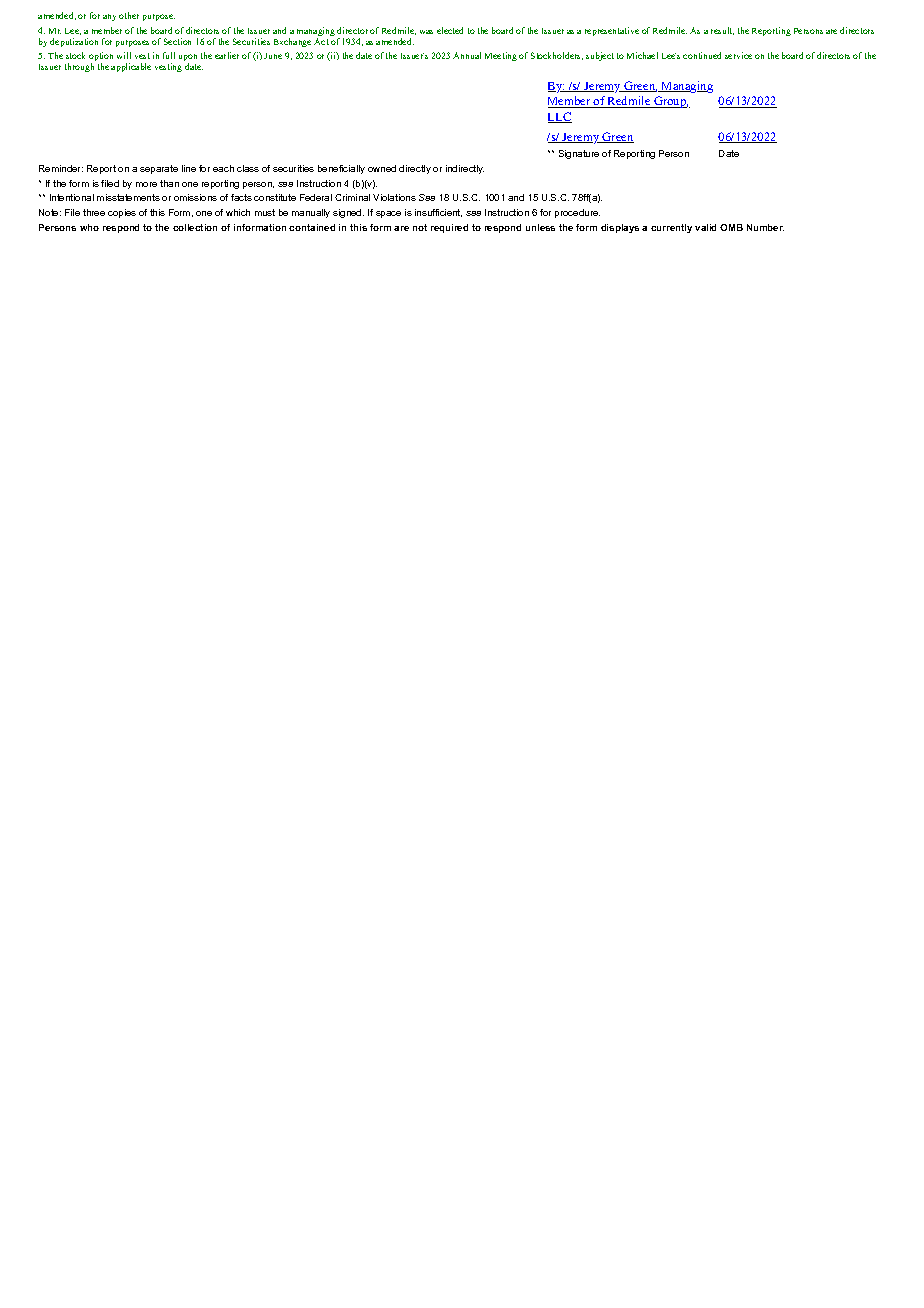 Image resolution: width=924 pixels, height=1308 pixels. I want to click on required, so click(449, 228).
